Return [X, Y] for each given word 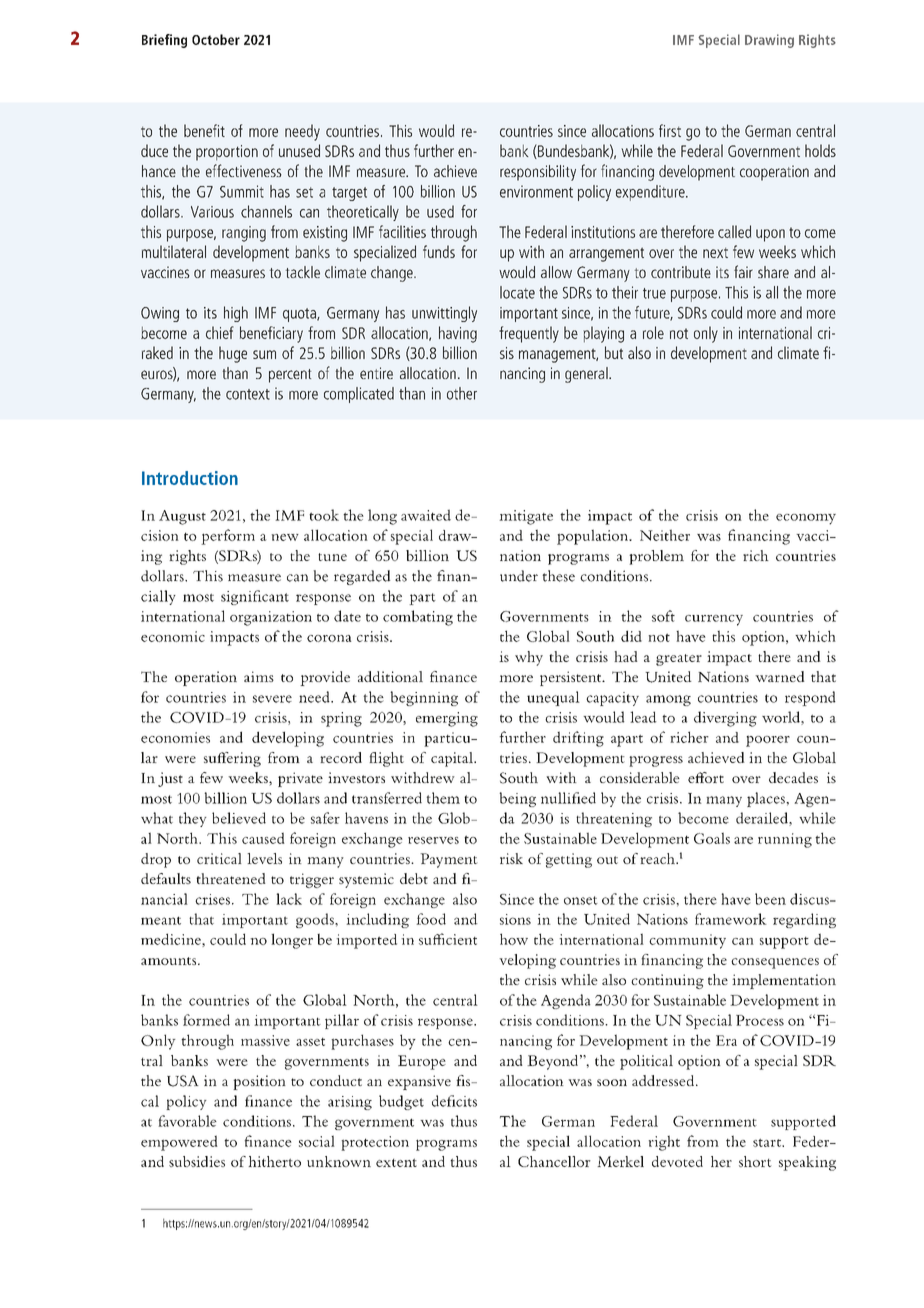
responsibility [538, 173]
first [670, 130]
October [216, 39]
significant [255, 597]
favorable [187, 1121]
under [519, 576]
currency [714, 620]
